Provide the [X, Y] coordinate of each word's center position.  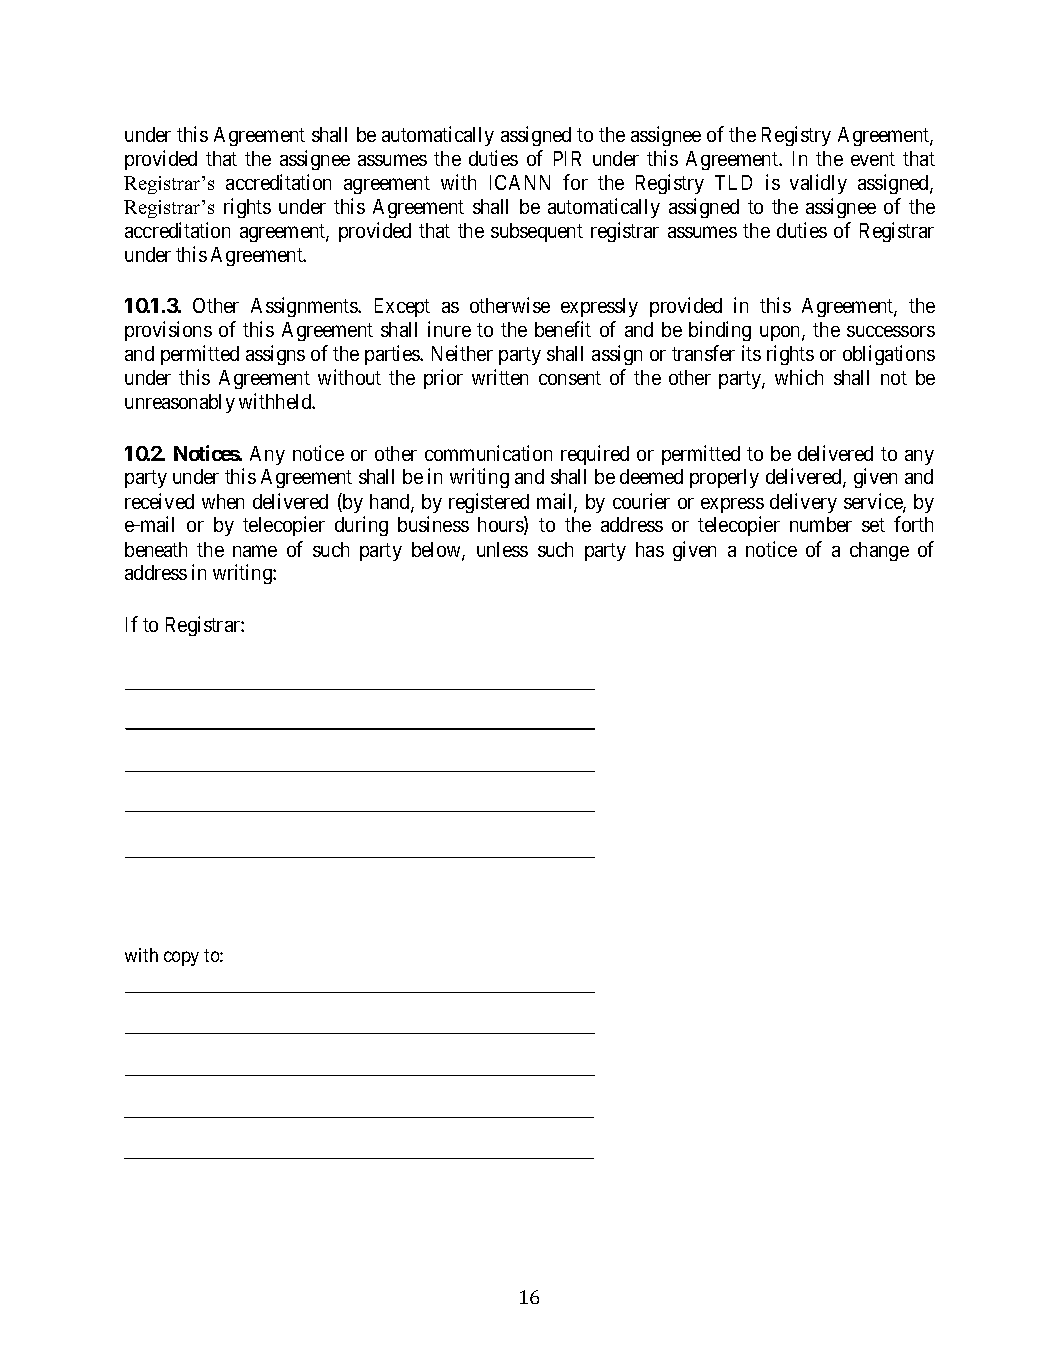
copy [181, 958]
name [255, 551]
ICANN [520, 182]
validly [818, 184]
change [879, 551]
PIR [567, 158]
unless [502, 549]
